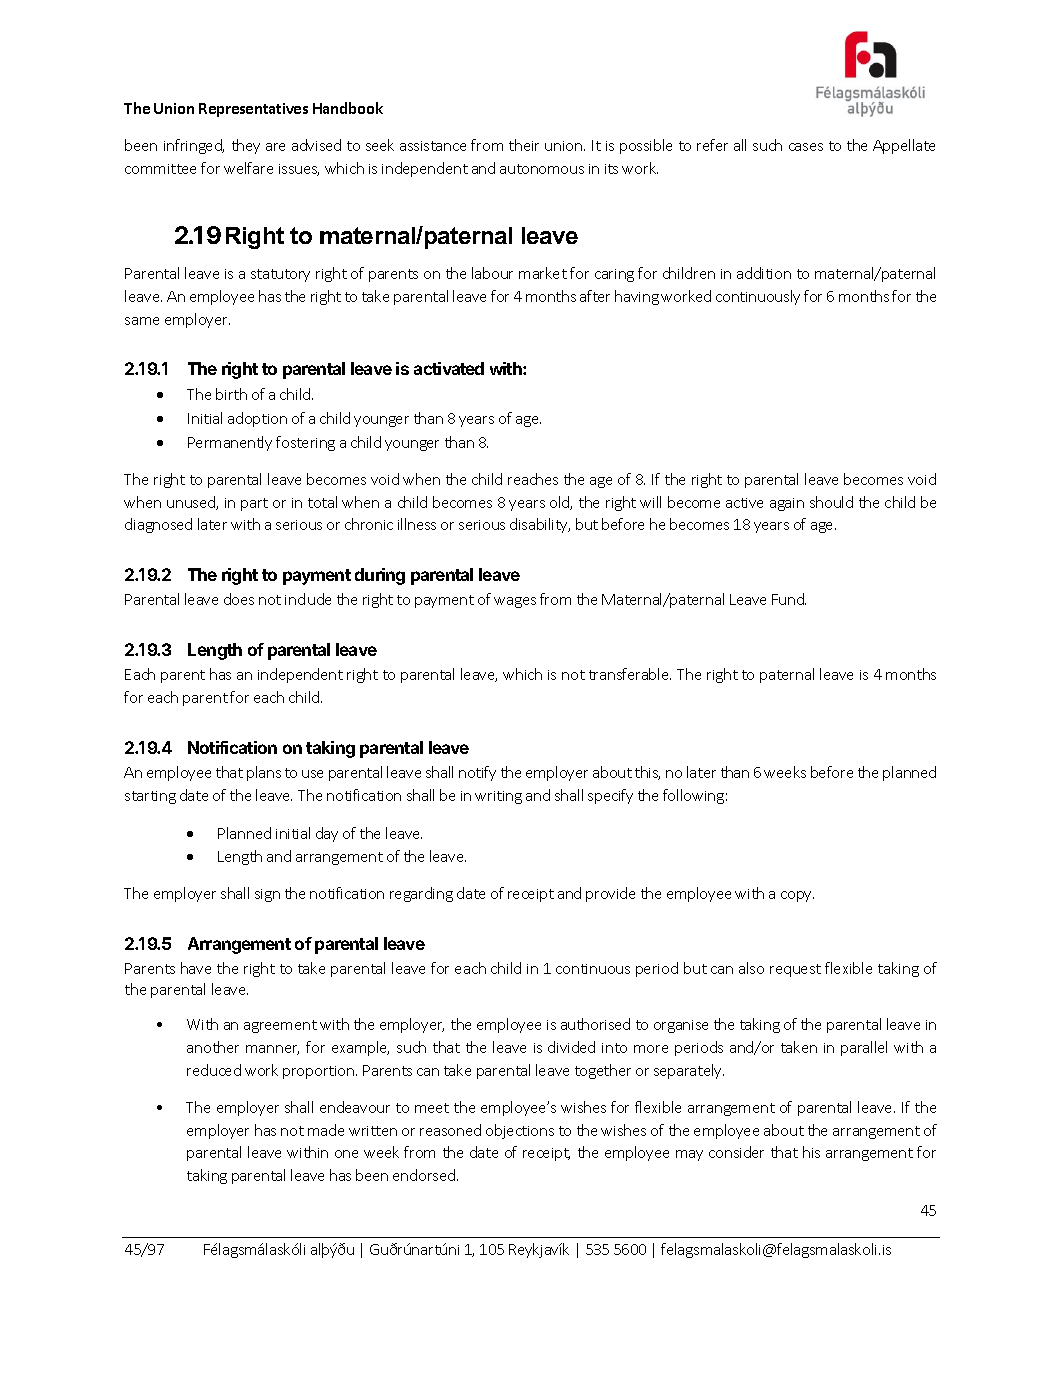 The width and height of the screenshot is (1062, 1374). What do you see at coordinates (264, 773) in the screenshot?
I see `plans` at bounding box center [264, 773].
